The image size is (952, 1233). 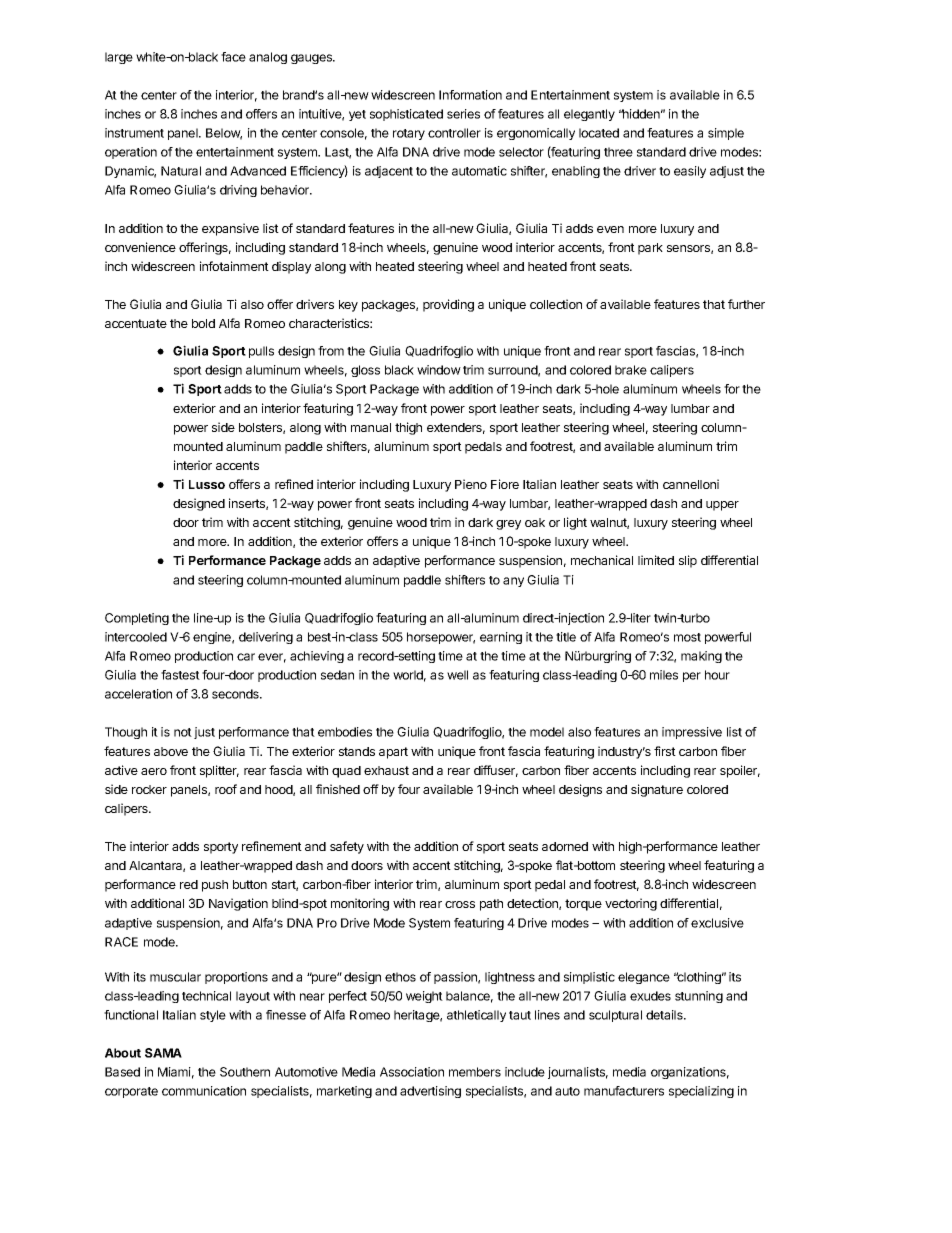 What do you see at coordinates (722, 506) in the screenshot?
I see `upper` at bounding box center [722, 506].
